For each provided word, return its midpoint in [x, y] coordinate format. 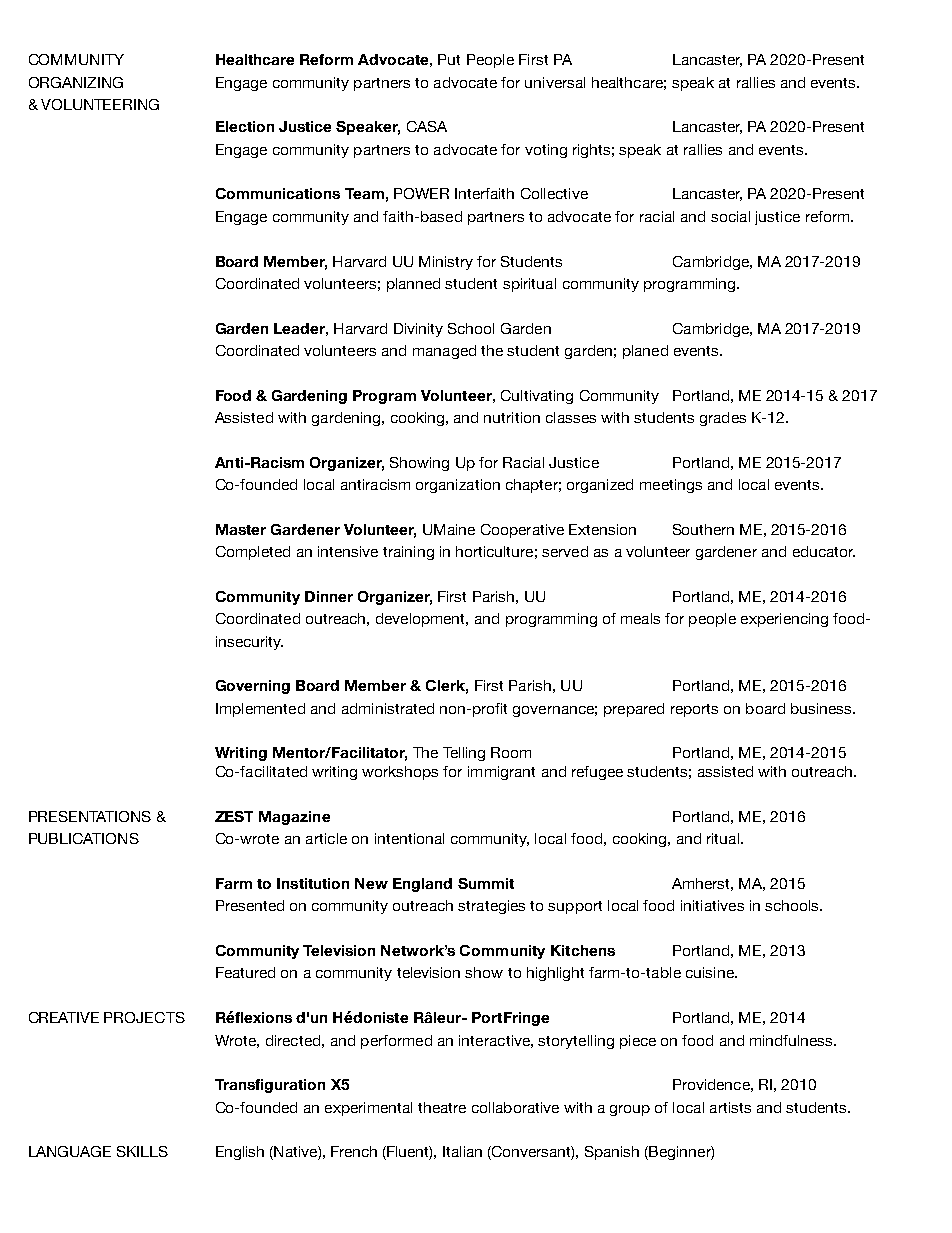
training [408, 553]
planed [645, 352]
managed [444, 352]
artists [730, 1107]
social [730, 216]
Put [449, 59]
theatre [442, 1107]
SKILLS [142, 1151]
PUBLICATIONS [84, 838]
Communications [278, 193]
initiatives [712, 905]
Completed [253, 553]
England [422, 885]
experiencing [784, 620]
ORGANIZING [76, 82]
